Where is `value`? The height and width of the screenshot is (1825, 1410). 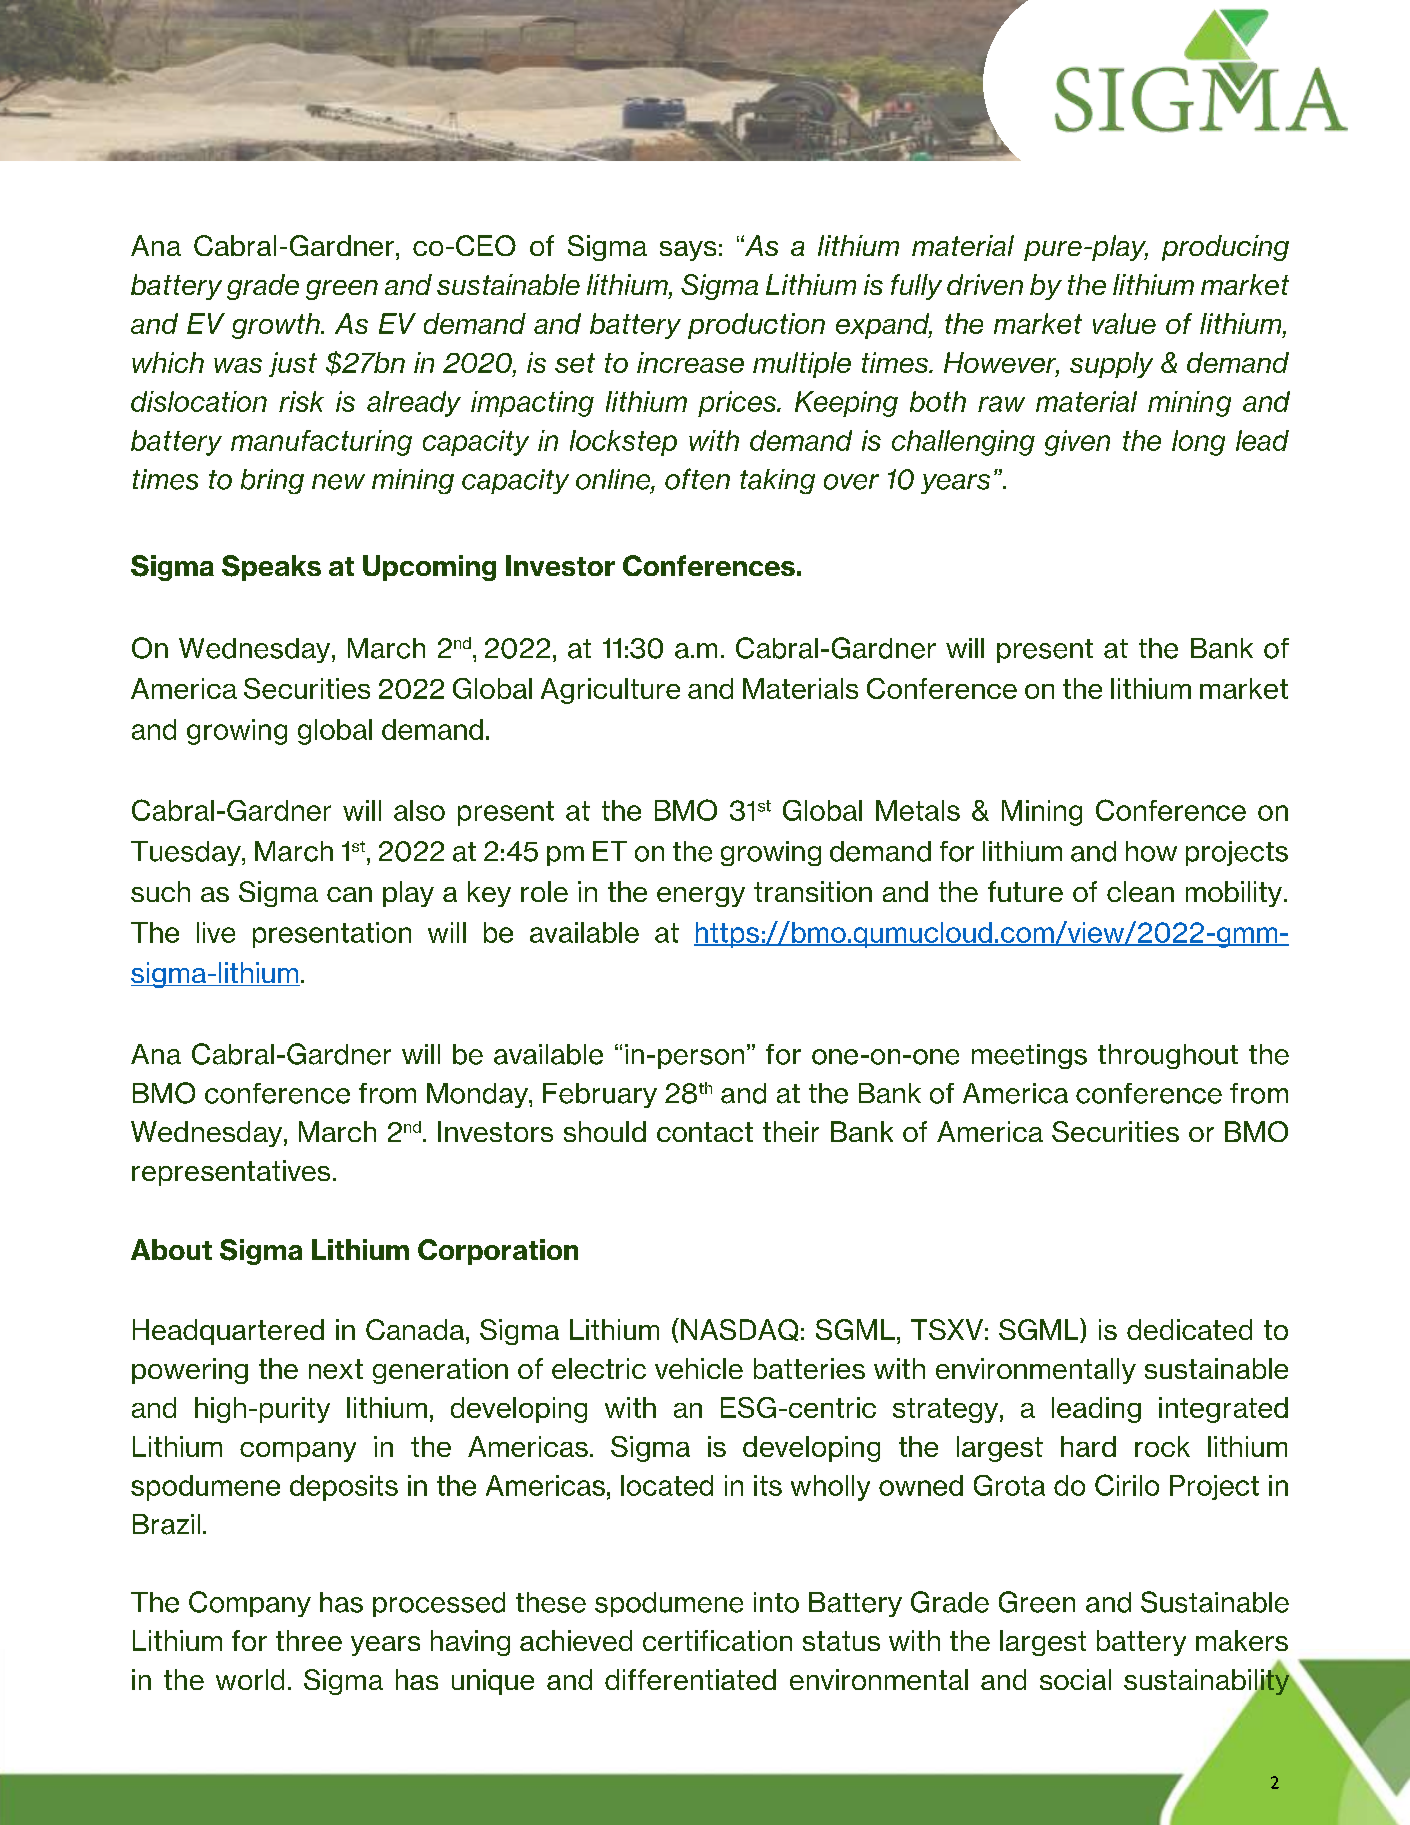 value is located at coordinates (1124, 323).
